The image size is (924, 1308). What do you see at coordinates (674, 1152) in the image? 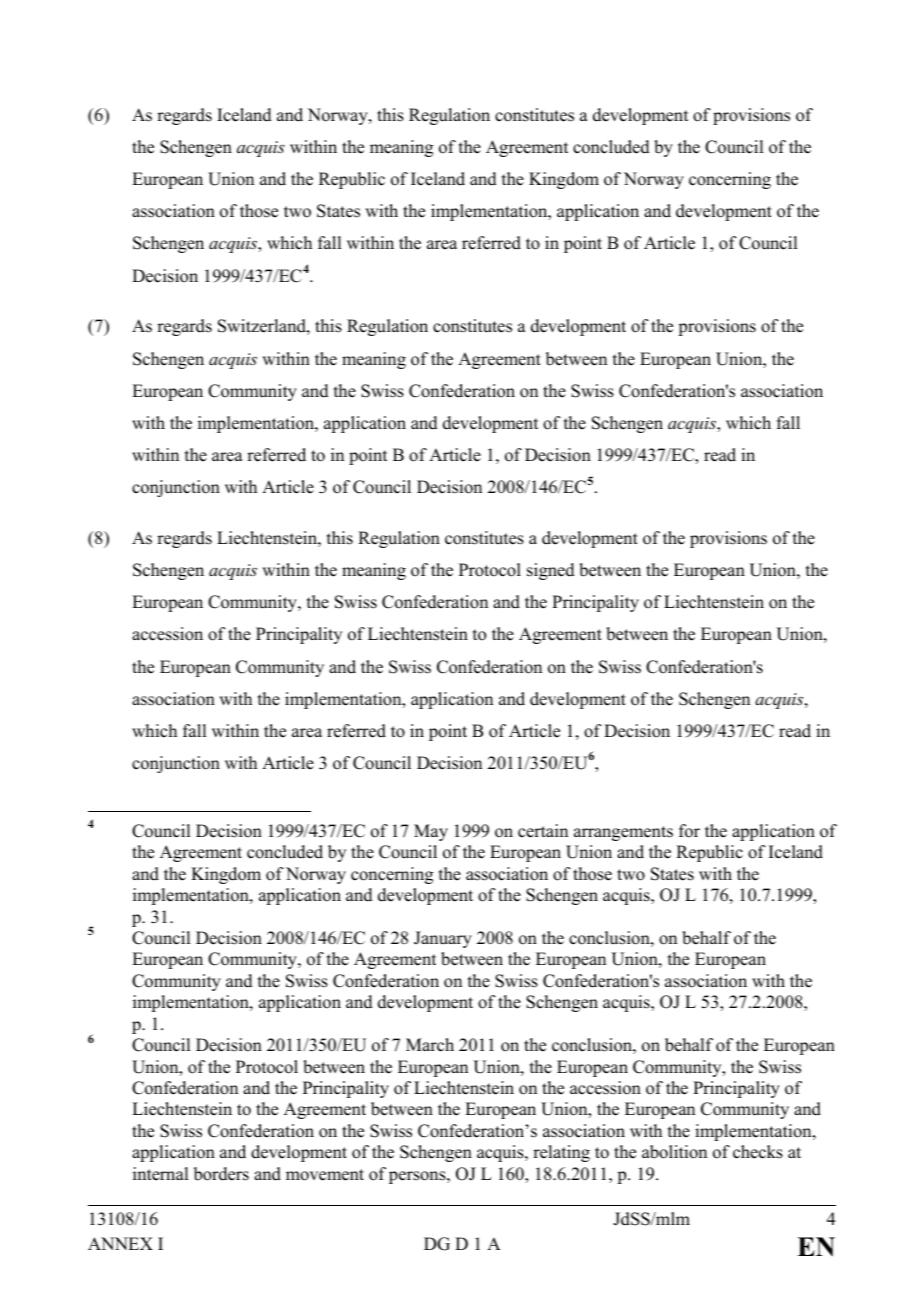
I see `abolition` at bounding box center [674, 1152].
